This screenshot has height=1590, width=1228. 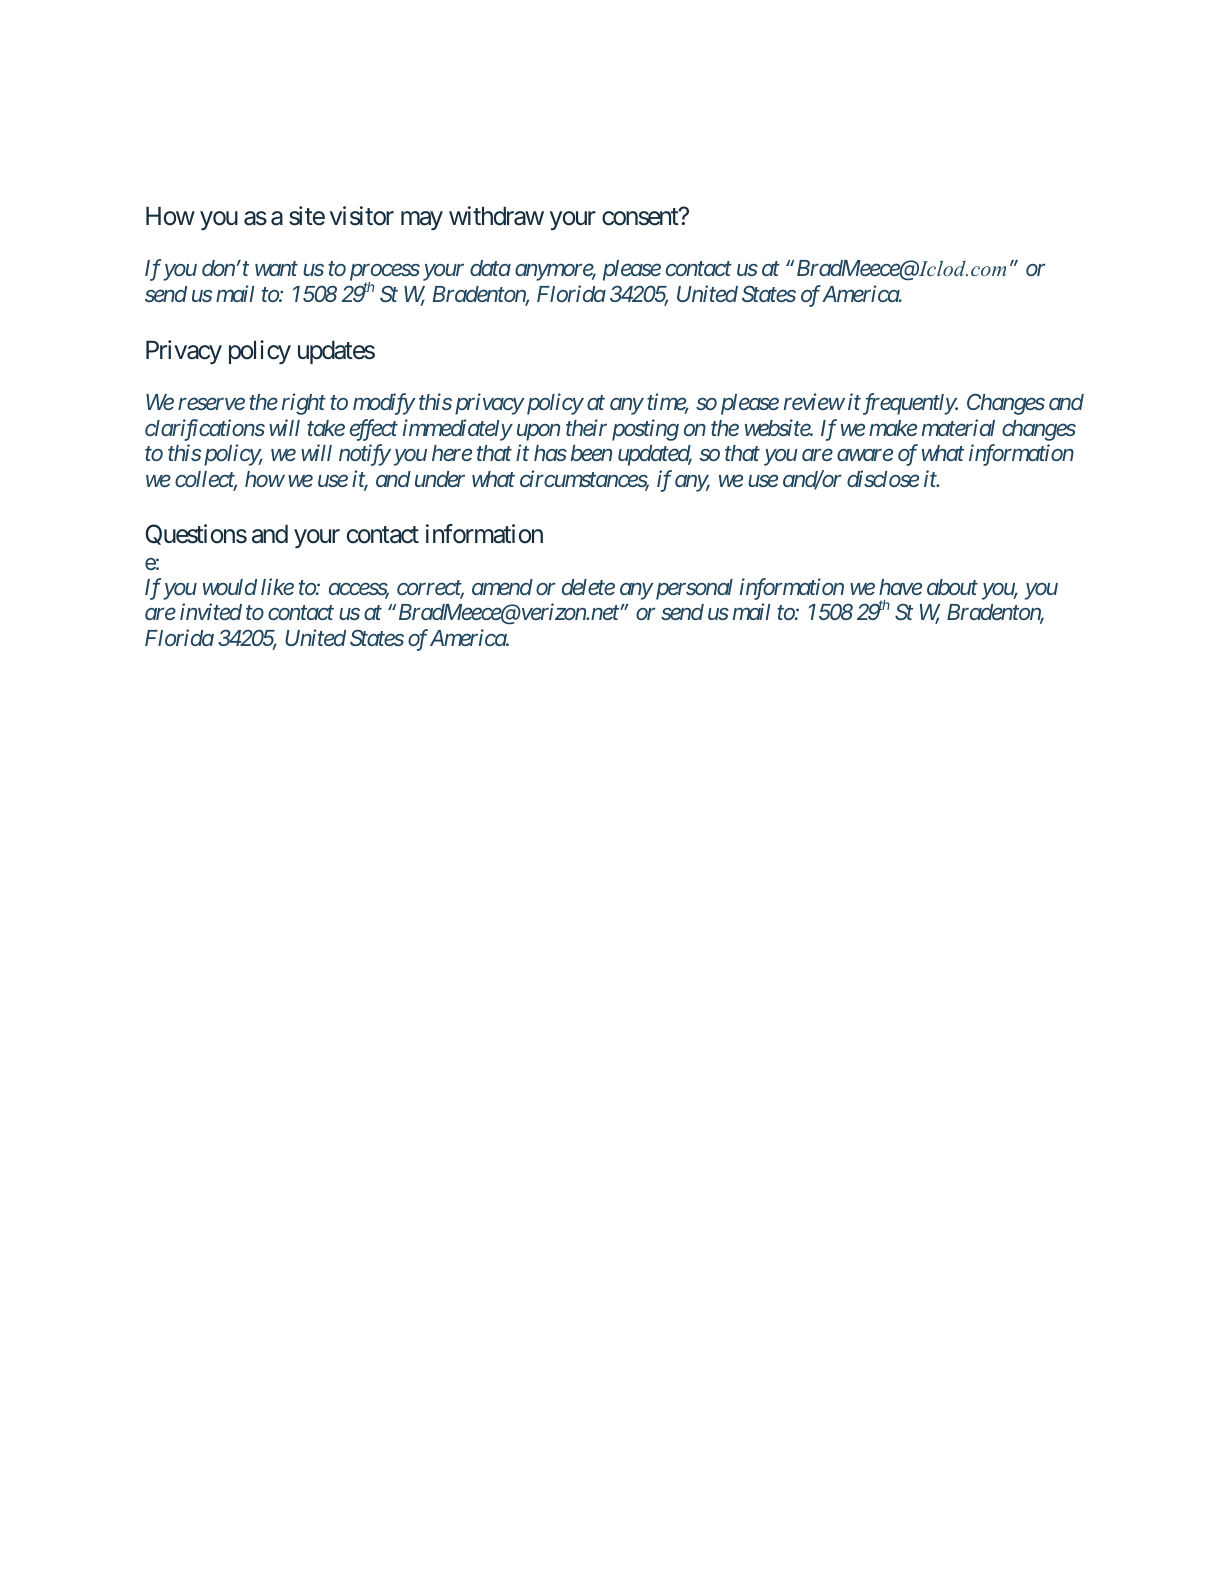 I want to click on visitor, so click(x=362, y=216).
